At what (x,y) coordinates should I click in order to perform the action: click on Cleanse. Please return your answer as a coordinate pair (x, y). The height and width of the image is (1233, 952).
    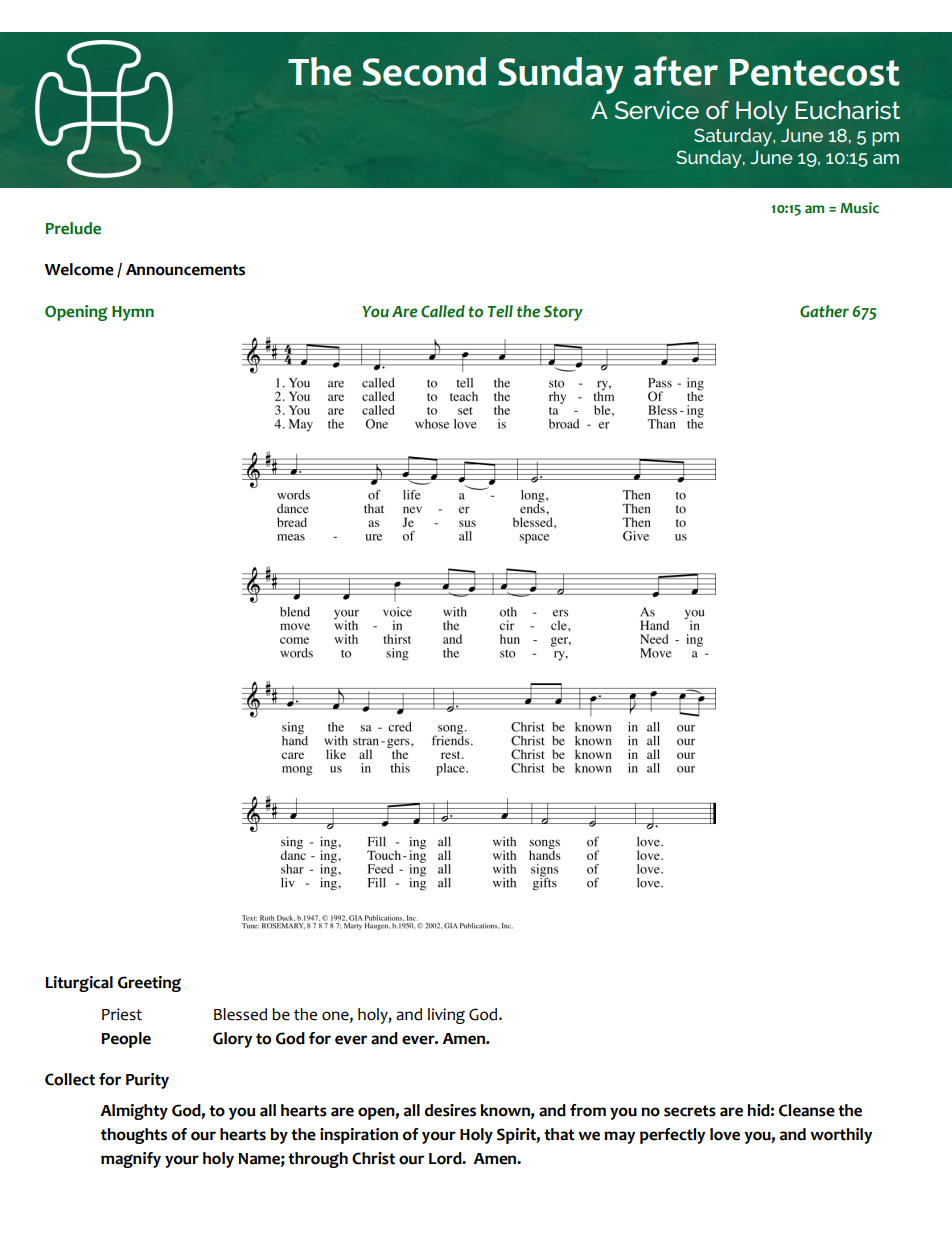
    Looking at the image, I should click on (807, 1110).
